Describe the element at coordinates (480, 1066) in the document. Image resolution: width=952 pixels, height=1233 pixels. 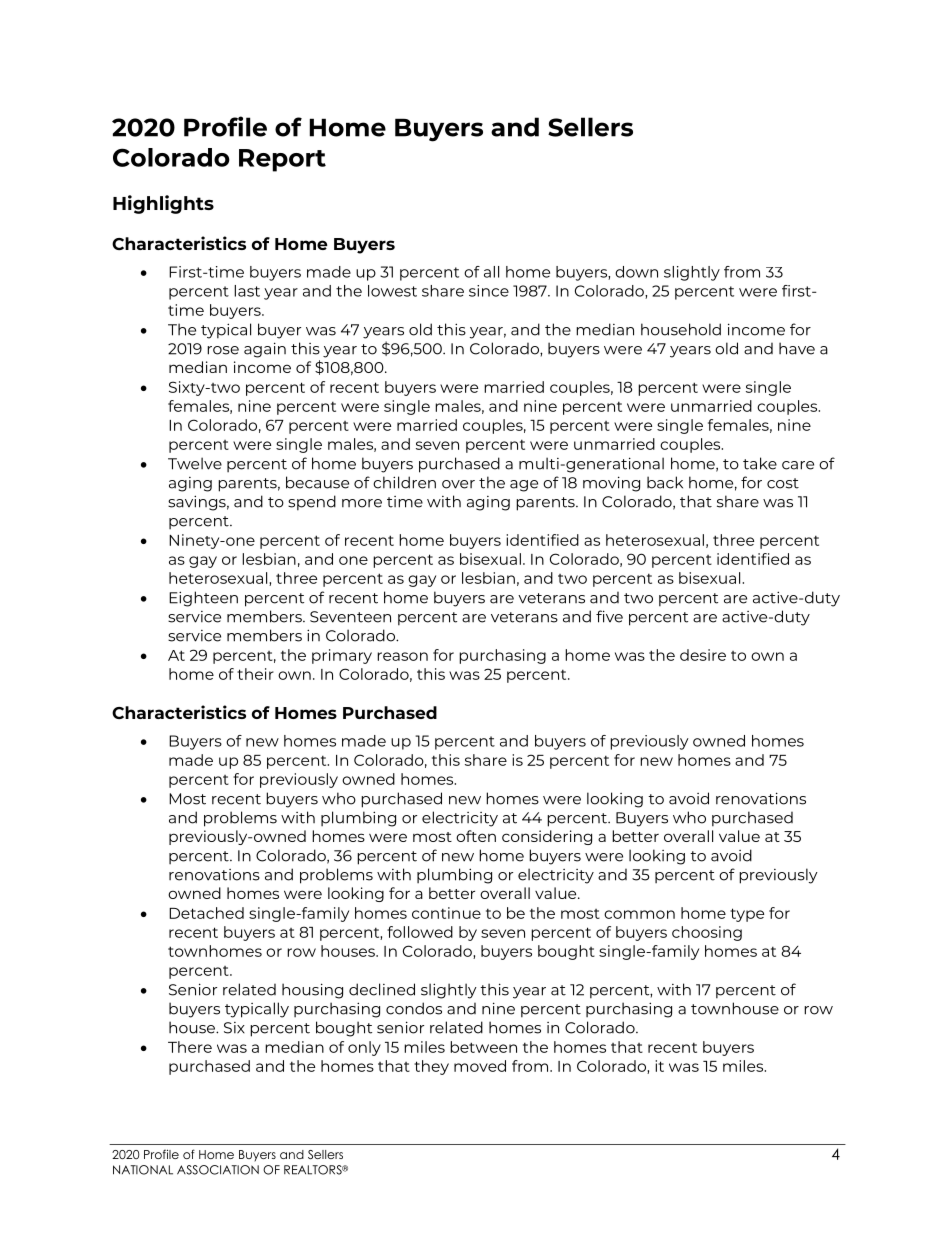
I see `moved` at that location.
